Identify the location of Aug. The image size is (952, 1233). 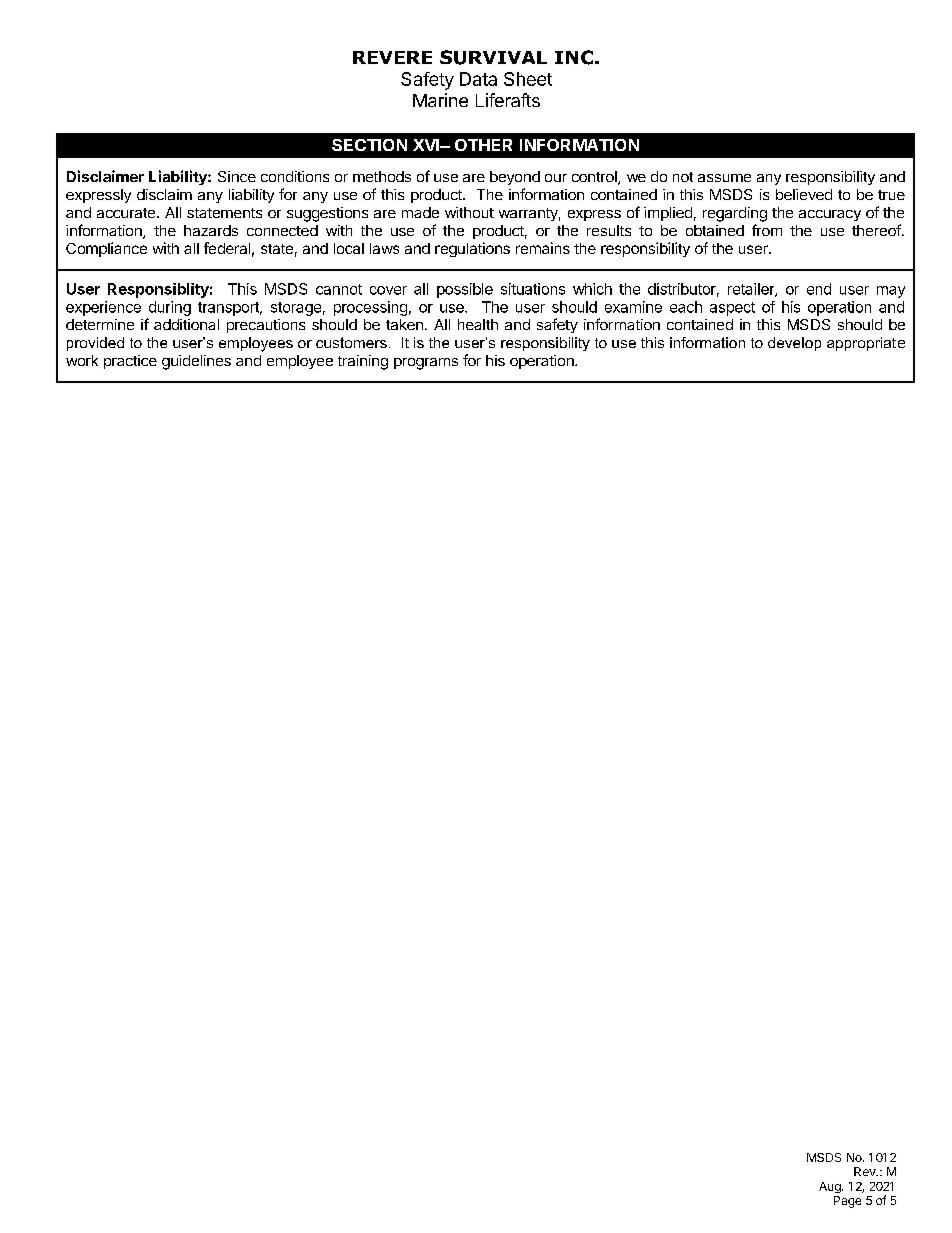
(831, 1187).
